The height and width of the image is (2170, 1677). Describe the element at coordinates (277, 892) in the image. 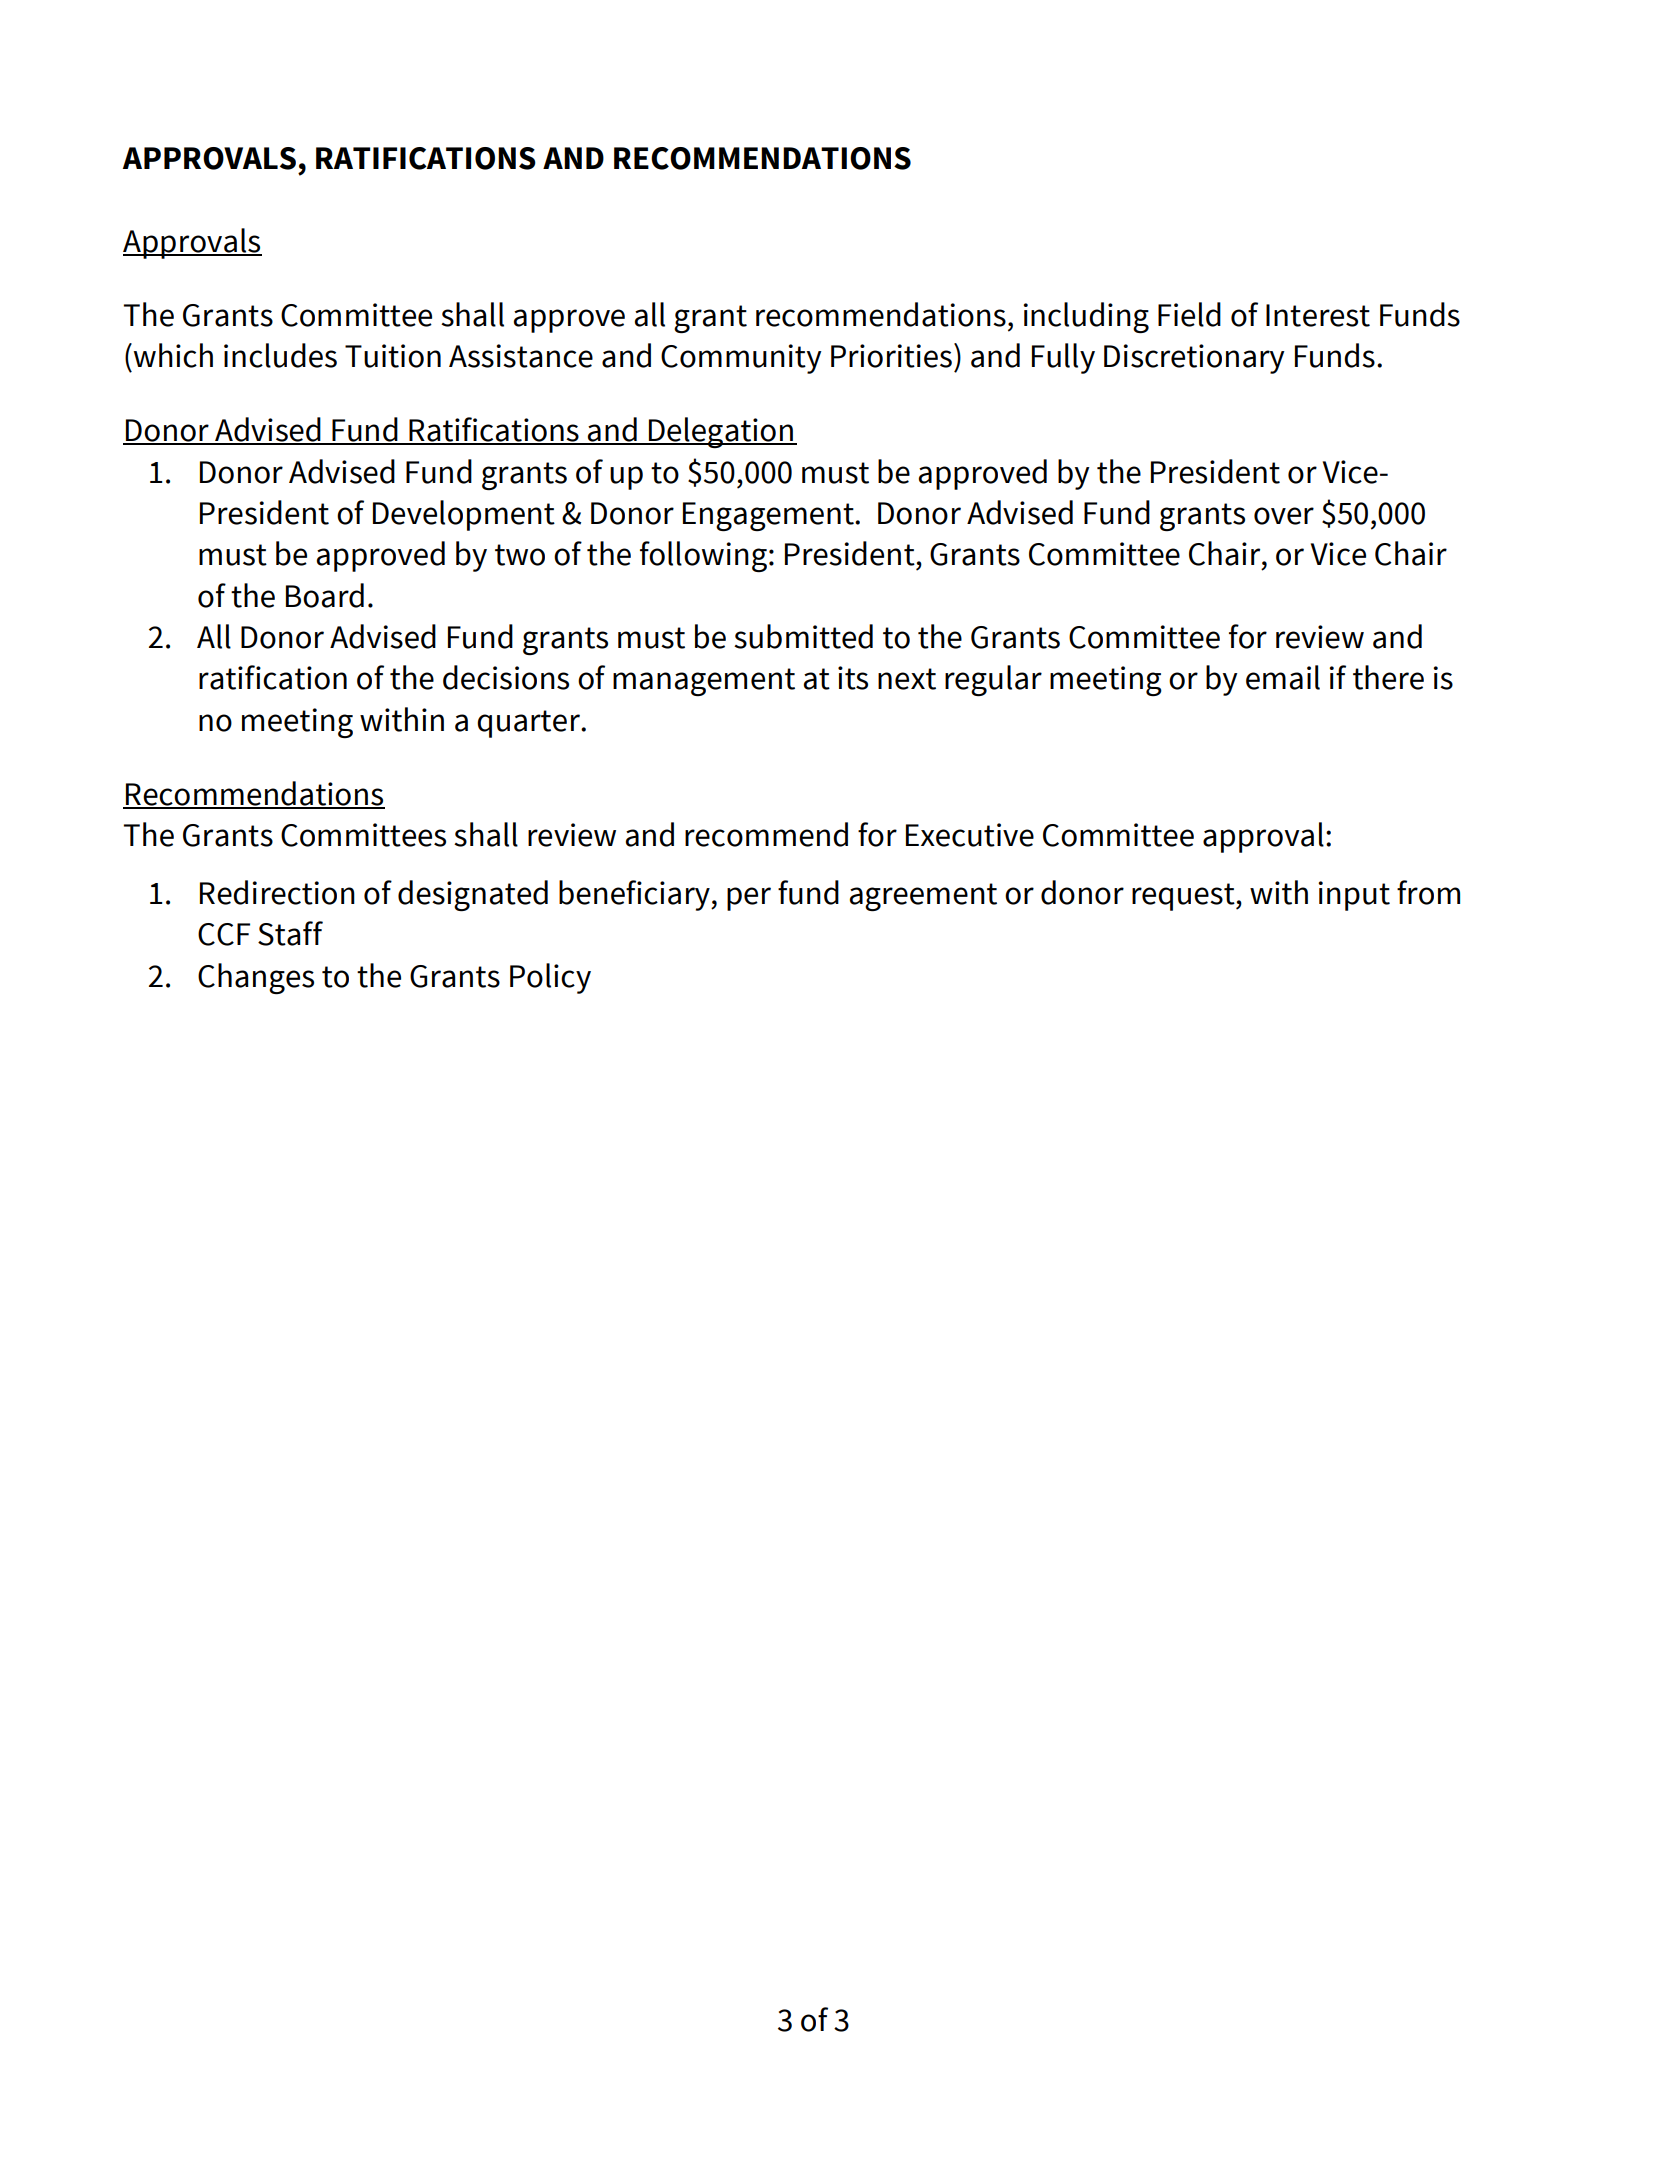

I see `Redirection` at that location.
